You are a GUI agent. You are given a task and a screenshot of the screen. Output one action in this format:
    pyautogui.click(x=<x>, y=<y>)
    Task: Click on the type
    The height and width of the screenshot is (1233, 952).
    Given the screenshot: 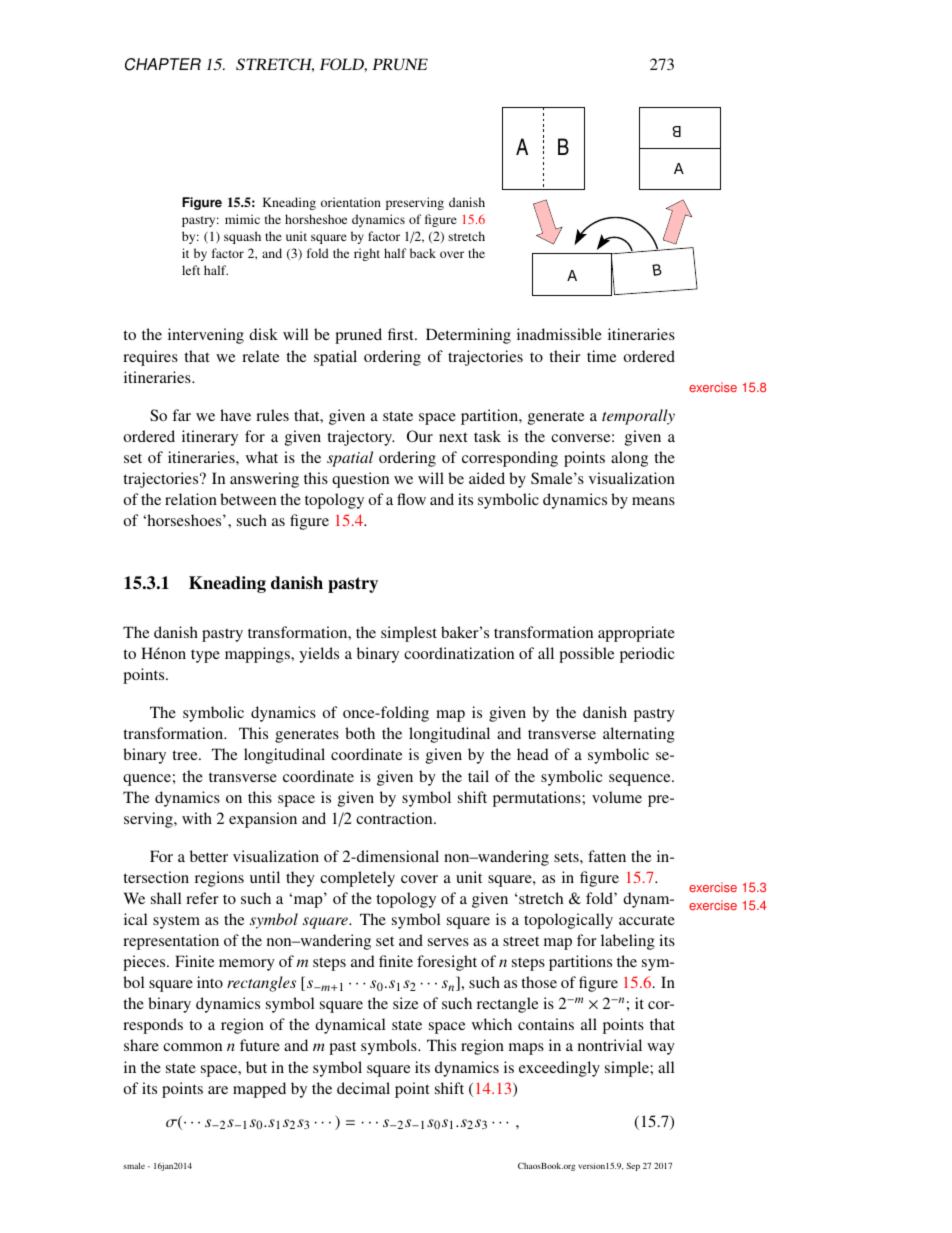 What is the action you would take?
    pyautogui.click(x=205, y=656)
